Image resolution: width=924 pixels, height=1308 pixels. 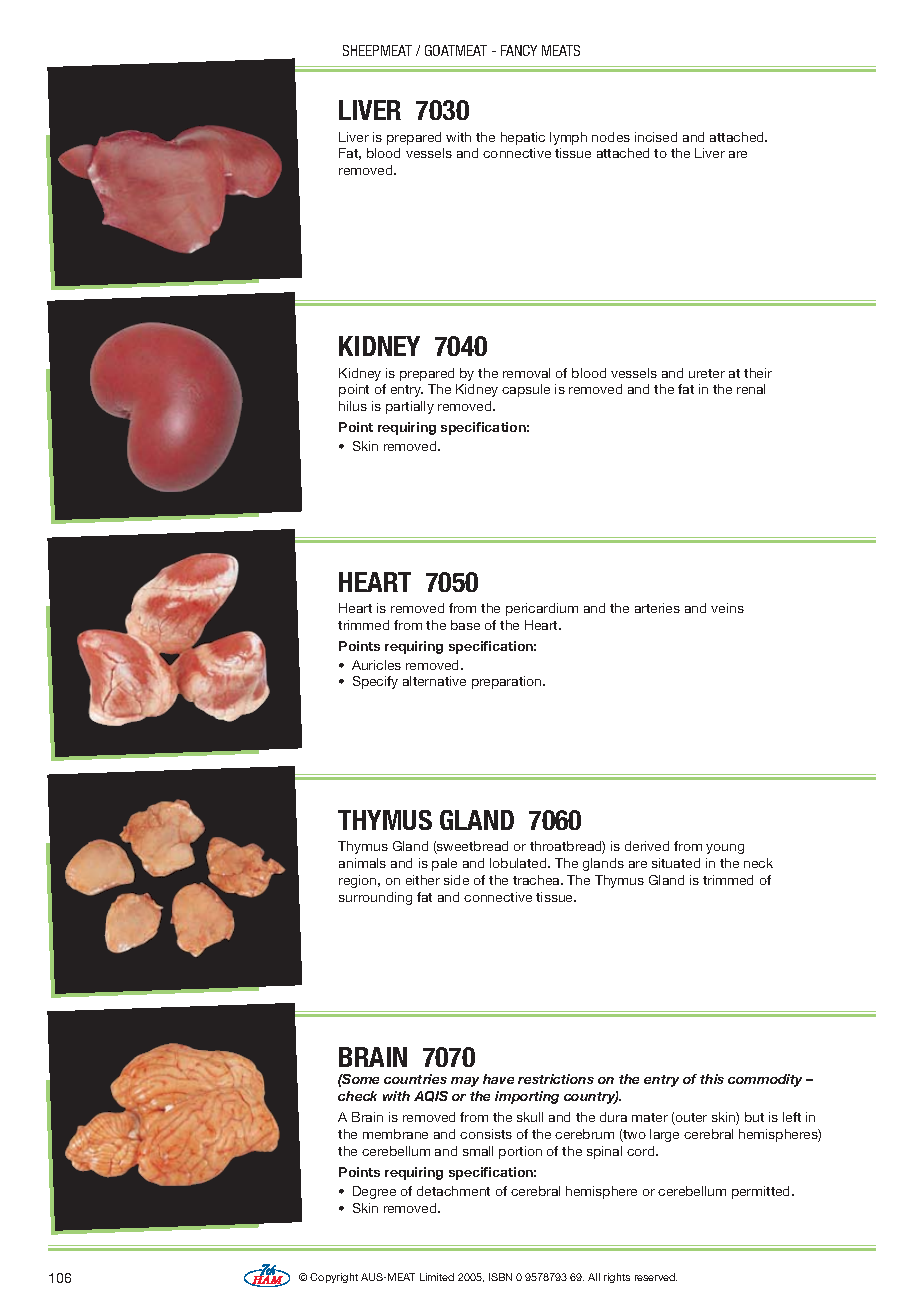 I want to click on partially, so click(x=410, y=407).
